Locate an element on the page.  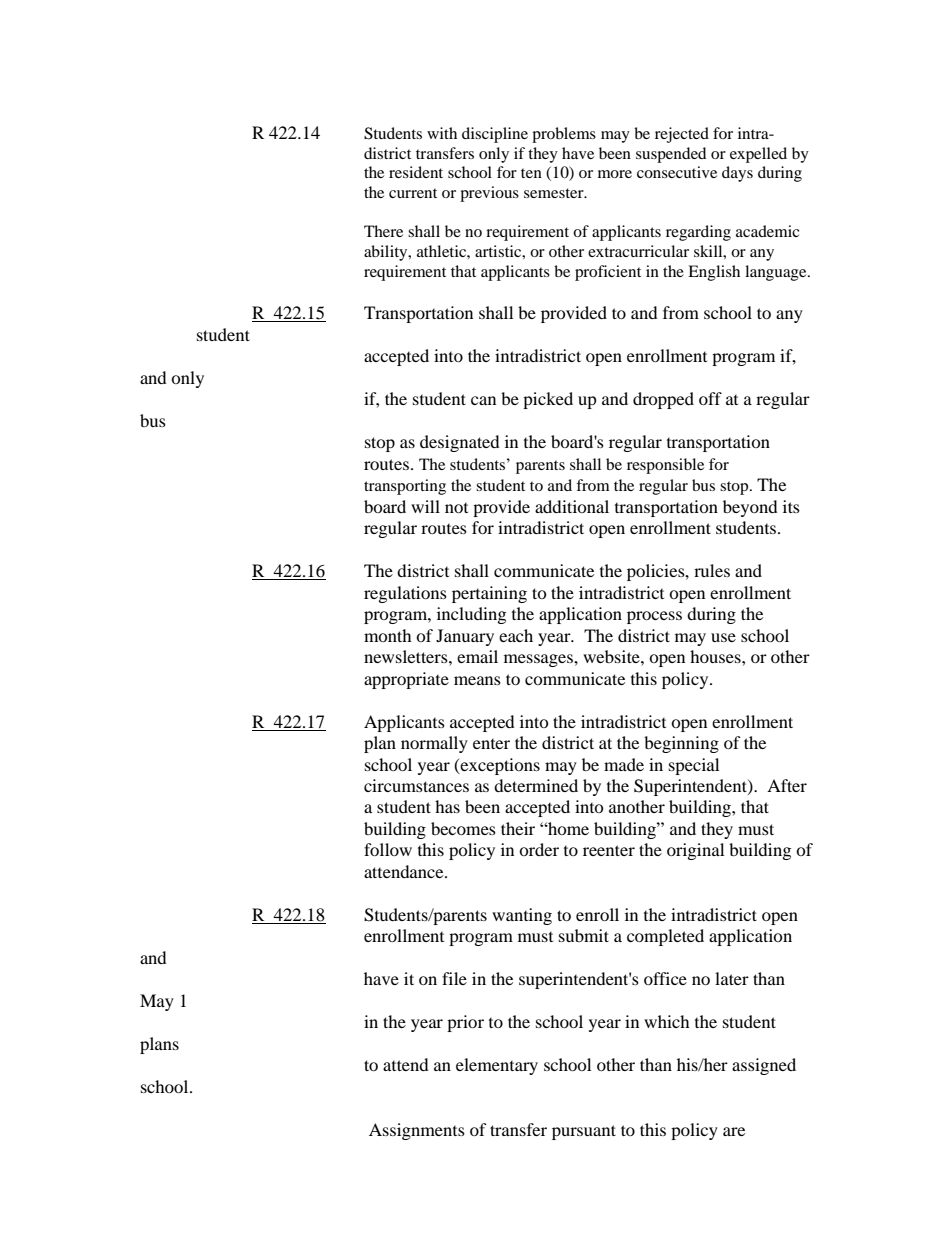
circumstances is located at coordinates (416, 785).
